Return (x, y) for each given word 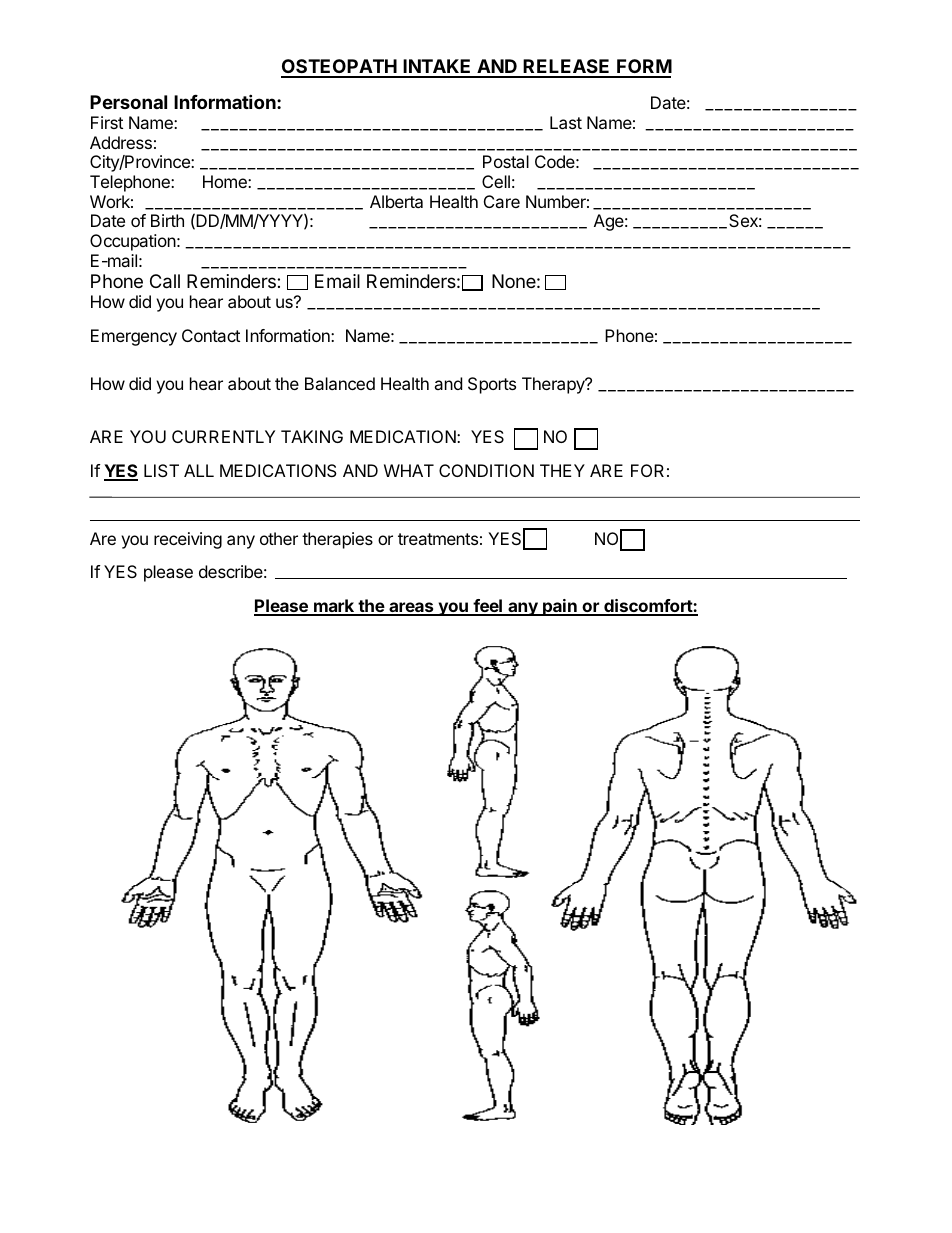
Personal (128, 102)
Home (226, 181)
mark (334, 607)
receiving (188, 540)
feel (487, 607)
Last (566, 122)
